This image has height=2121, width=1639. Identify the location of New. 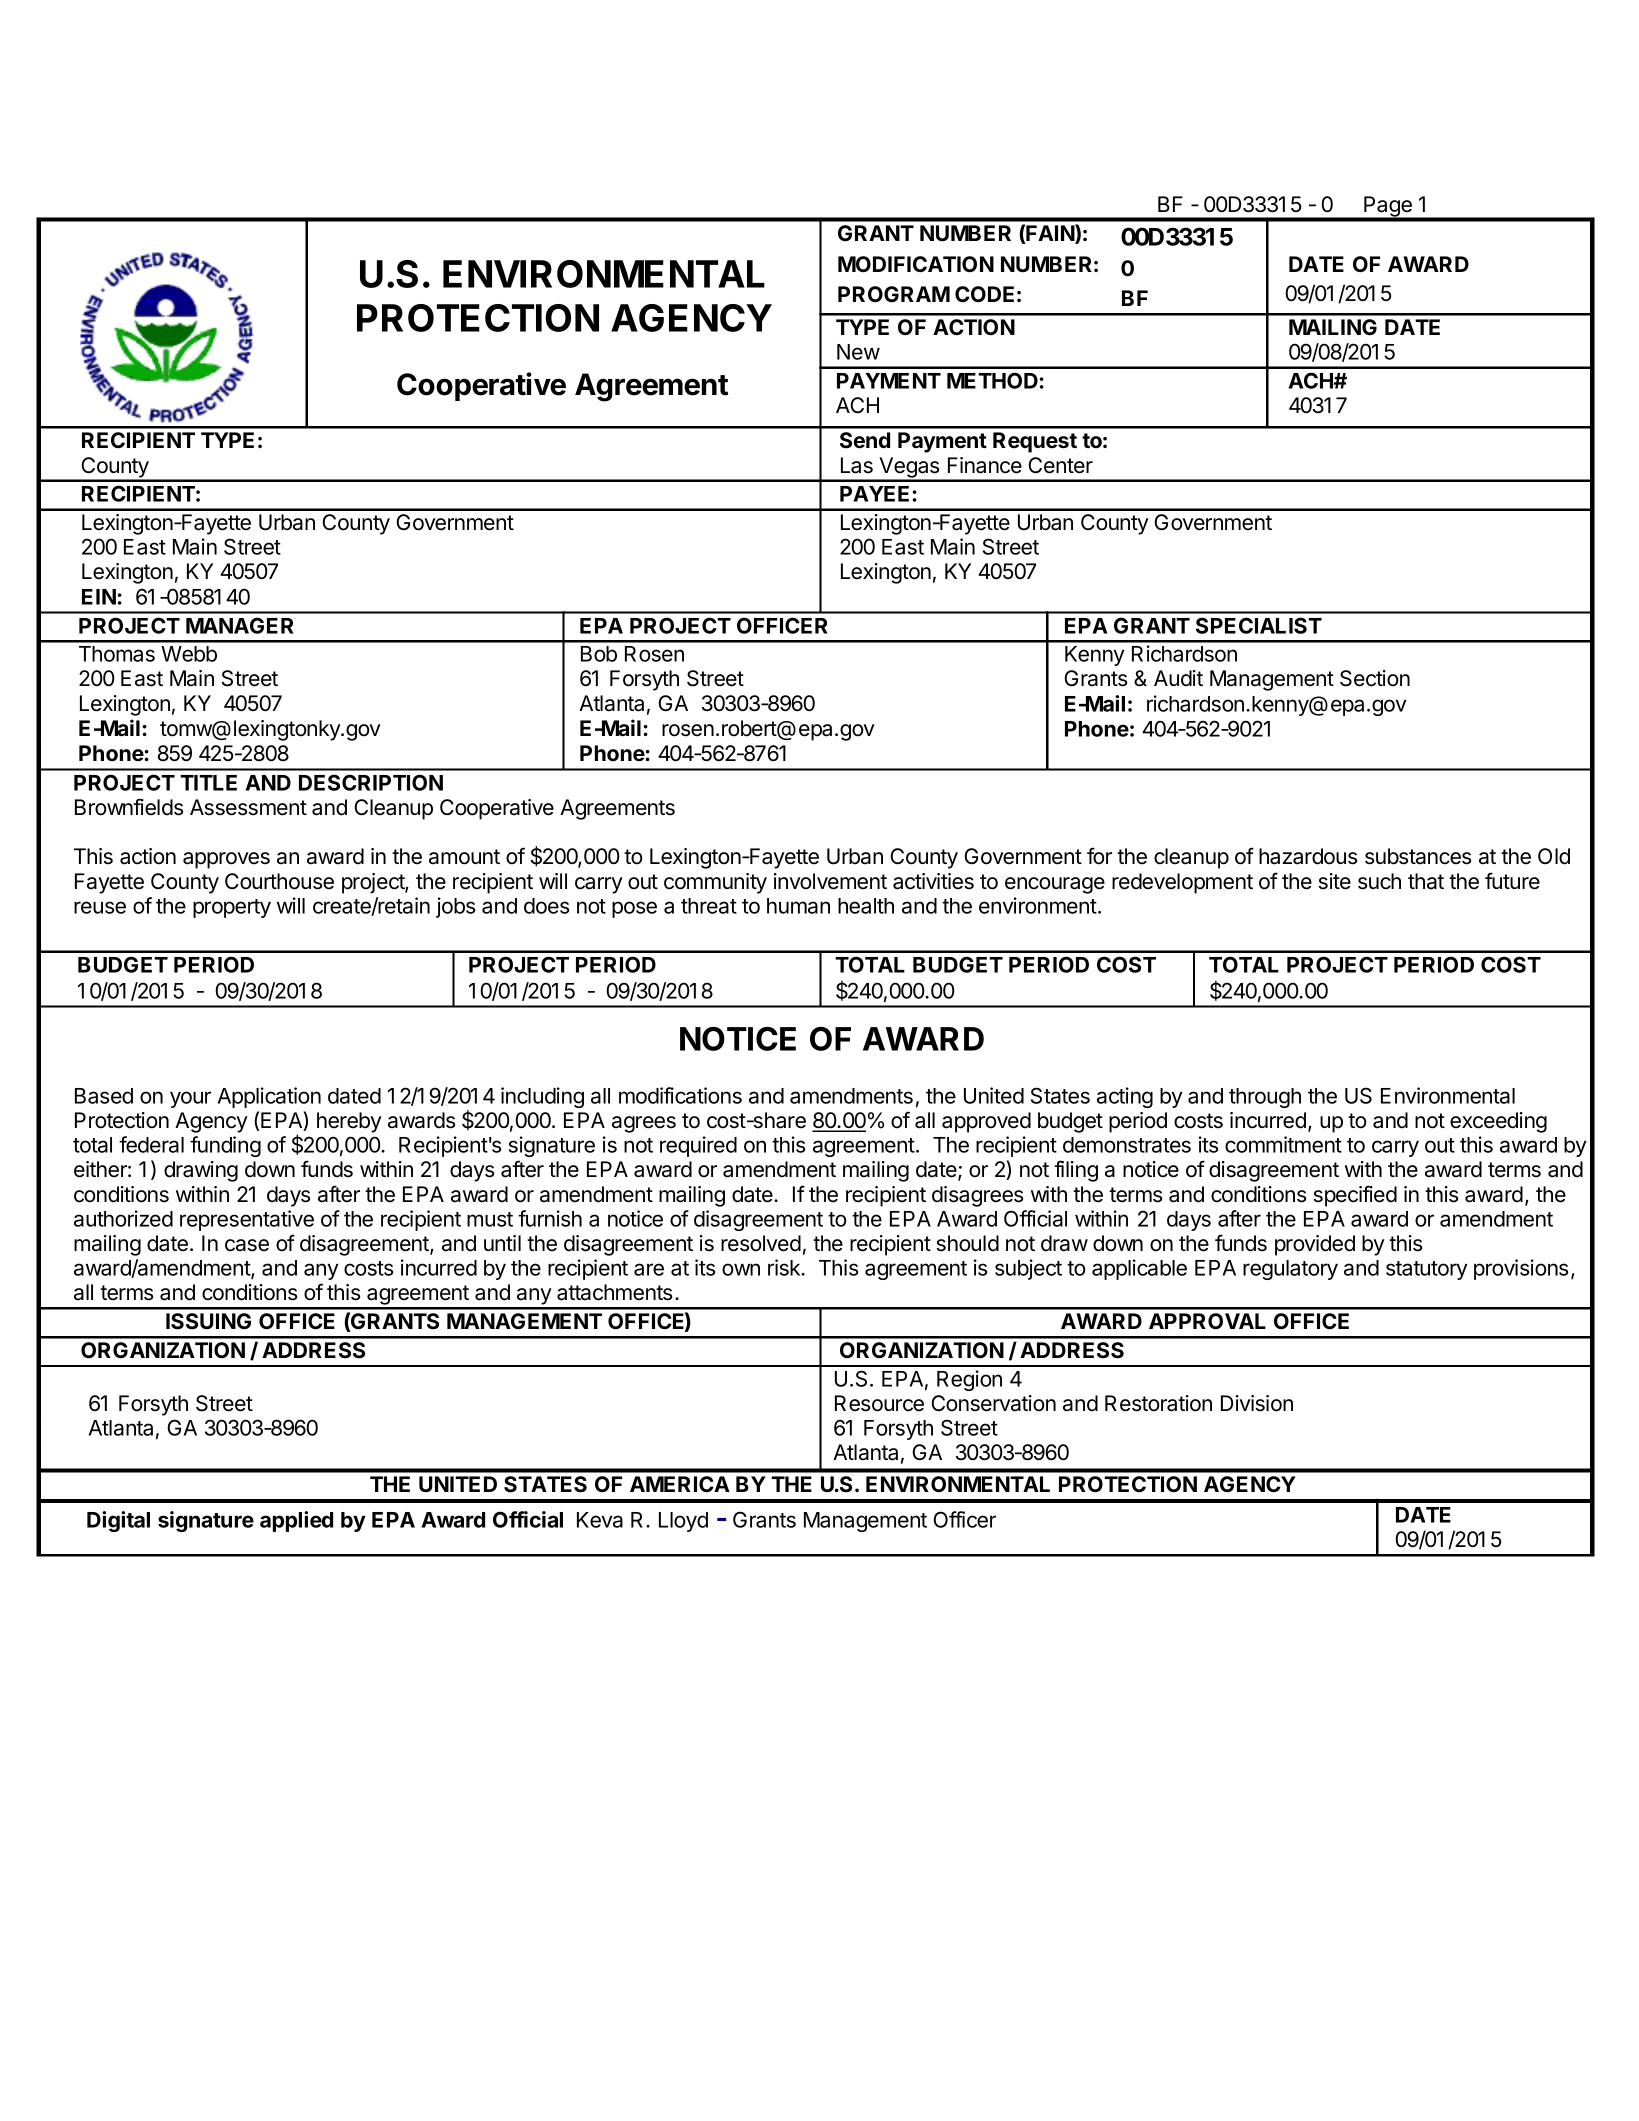
(858, 352).
